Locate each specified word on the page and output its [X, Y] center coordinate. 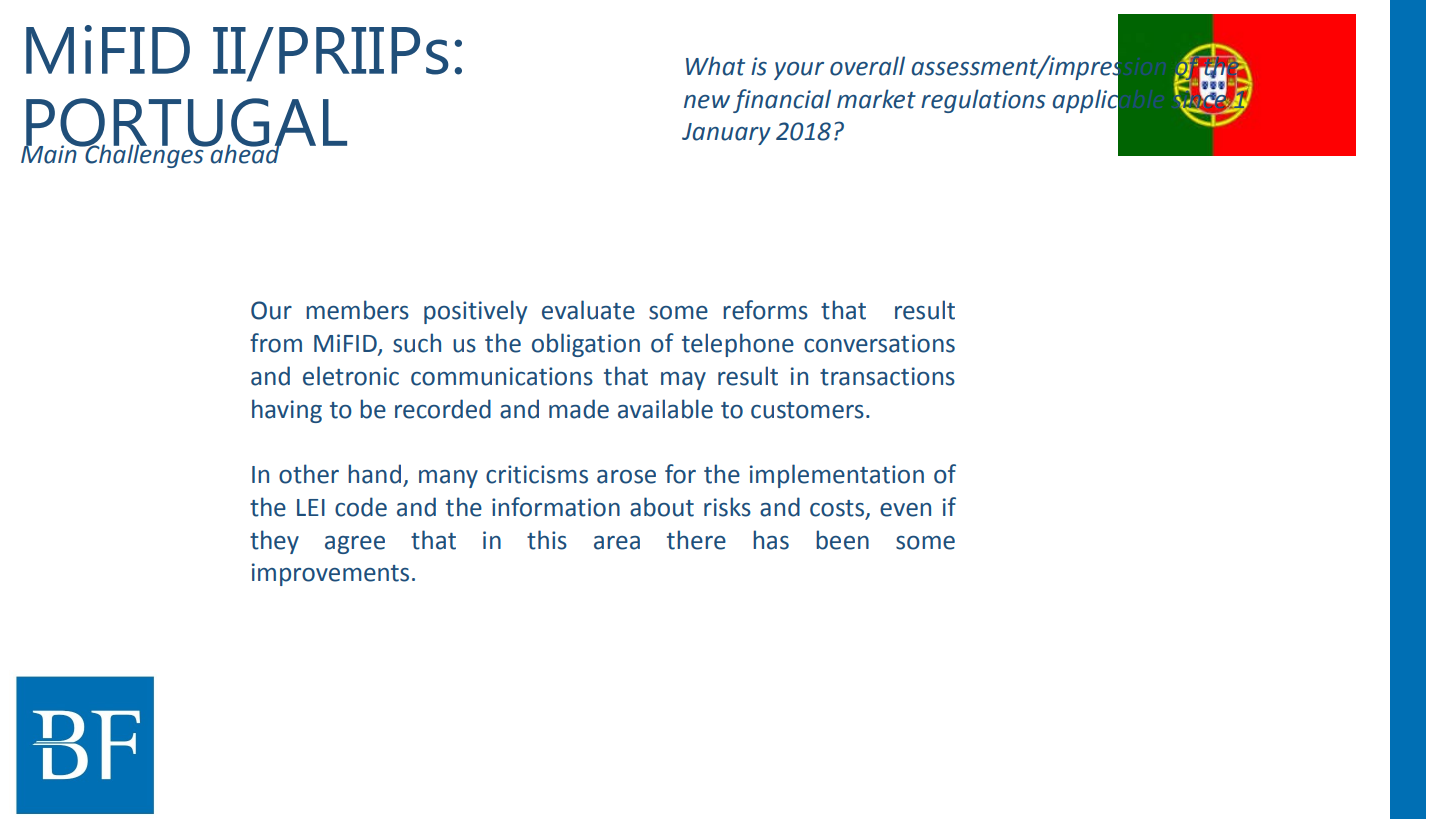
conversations [879, 343]
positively [475, 312]
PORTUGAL [185, 123]
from [276, 343]
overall [867, 66]
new [707, 102]
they [274, 542]
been [842, 540]
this [547, 540]
